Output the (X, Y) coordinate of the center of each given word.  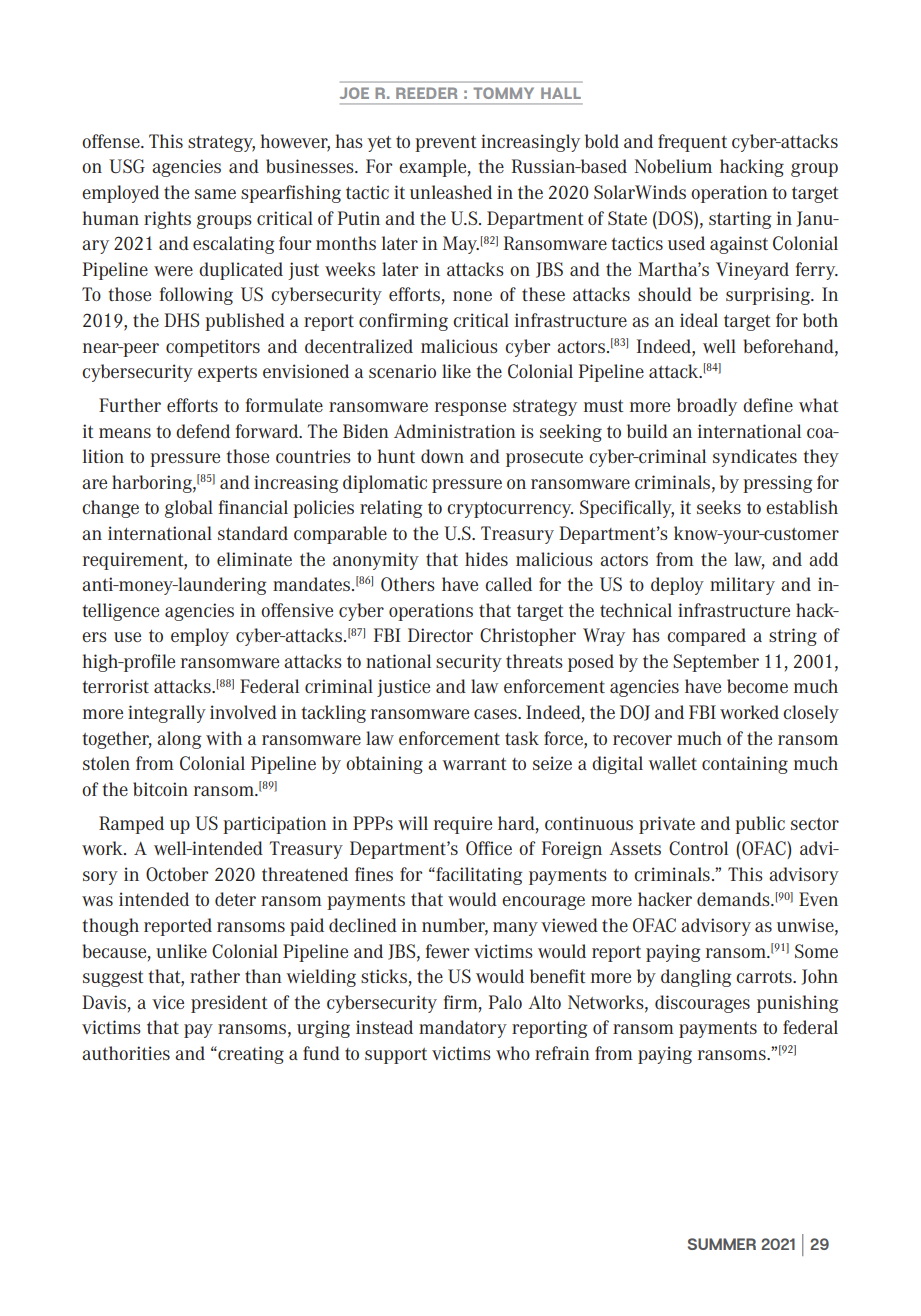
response (470, 409)
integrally (167, 714)
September (716, 663)
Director (440, 635)
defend (203, 431)
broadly (707, 407)
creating (250, 1055)
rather (215, 976)
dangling (696, 978)
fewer (447, 951)
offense (112, 141)
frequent (692, 143)
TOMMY (503, 93)
